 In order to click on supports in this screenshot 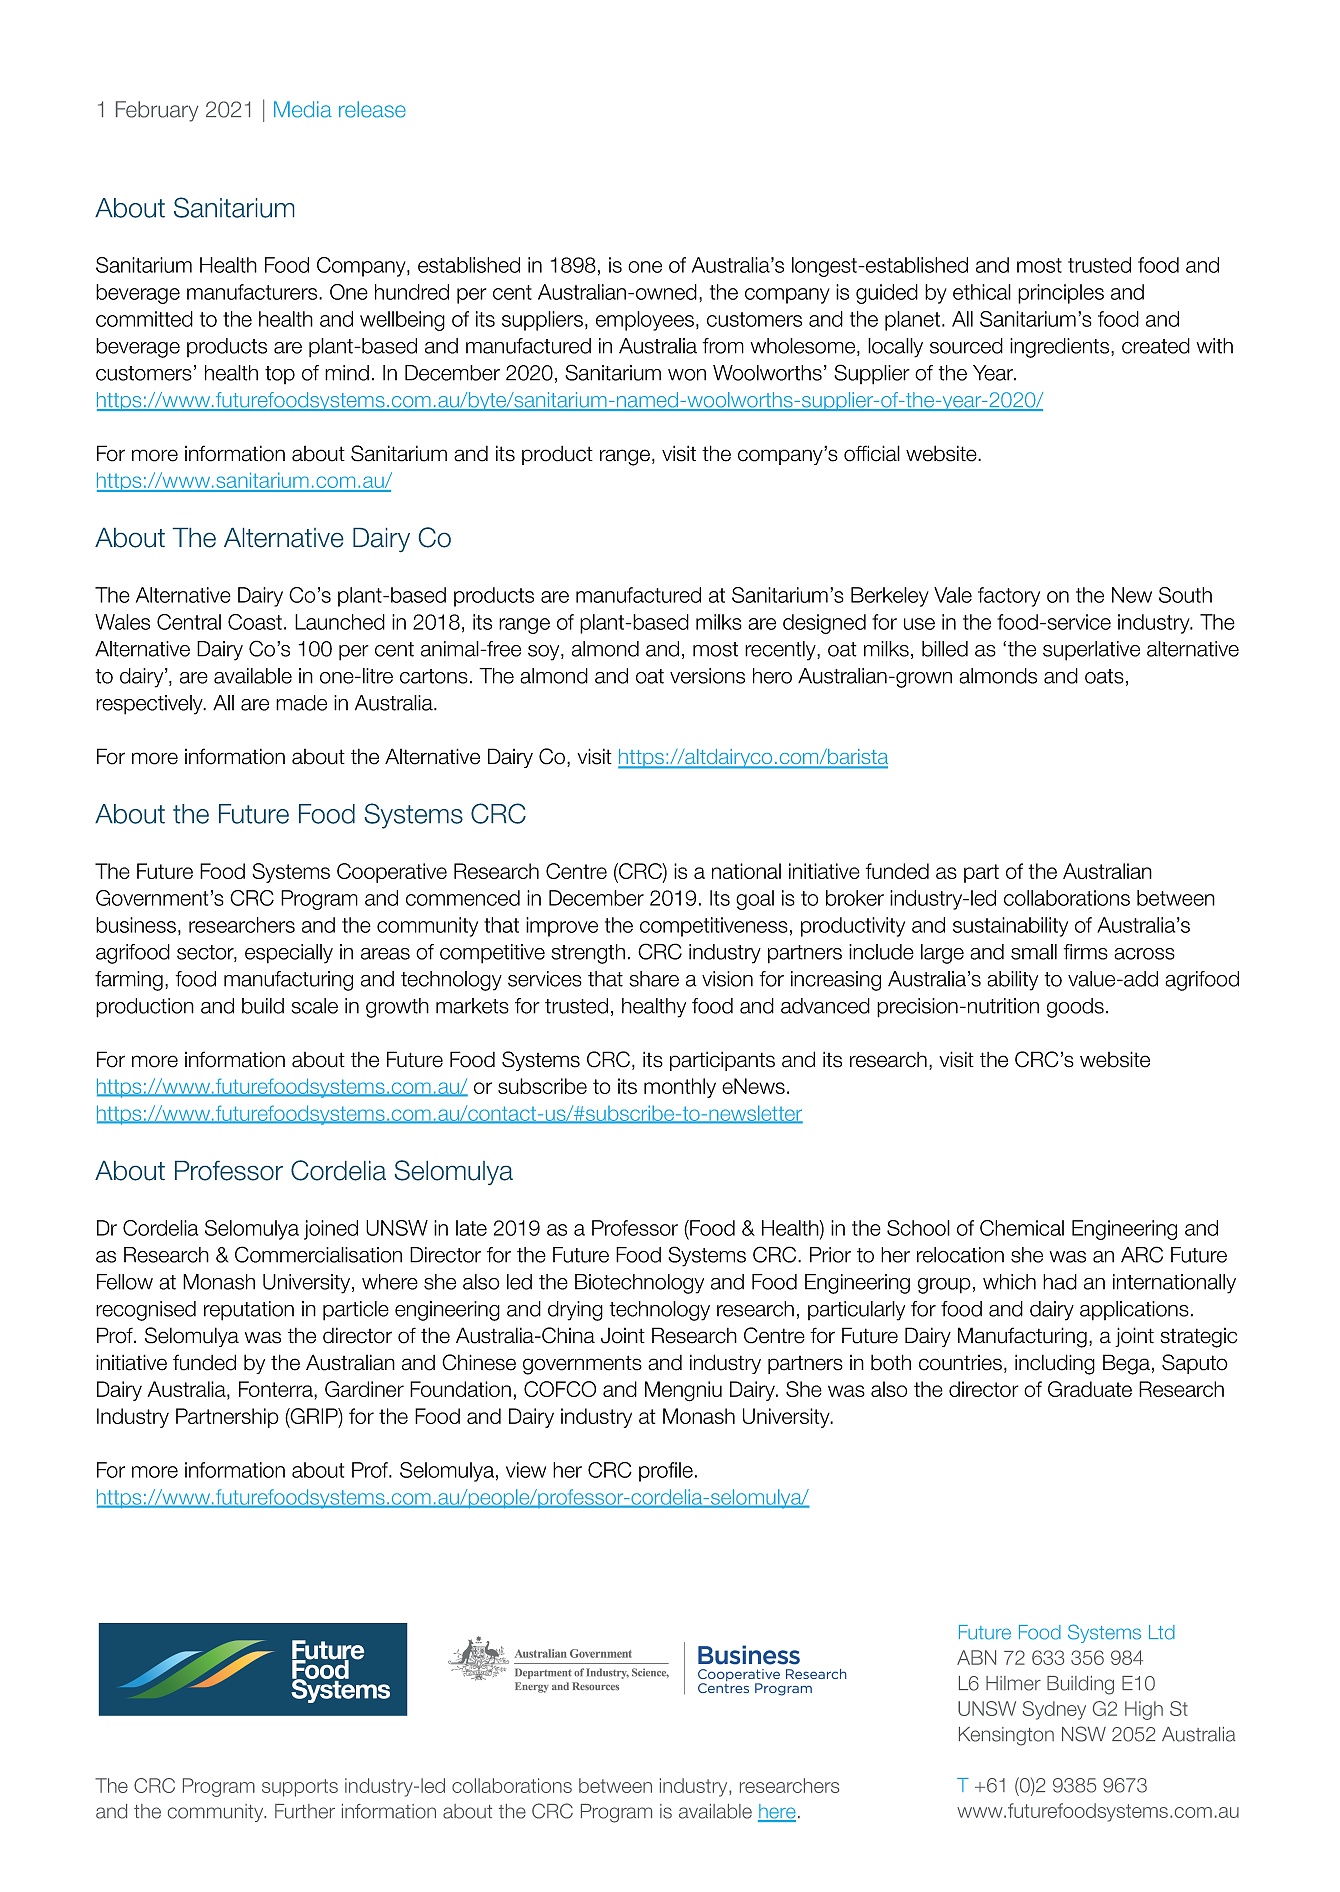, I will do `click(300, 1788)`.
